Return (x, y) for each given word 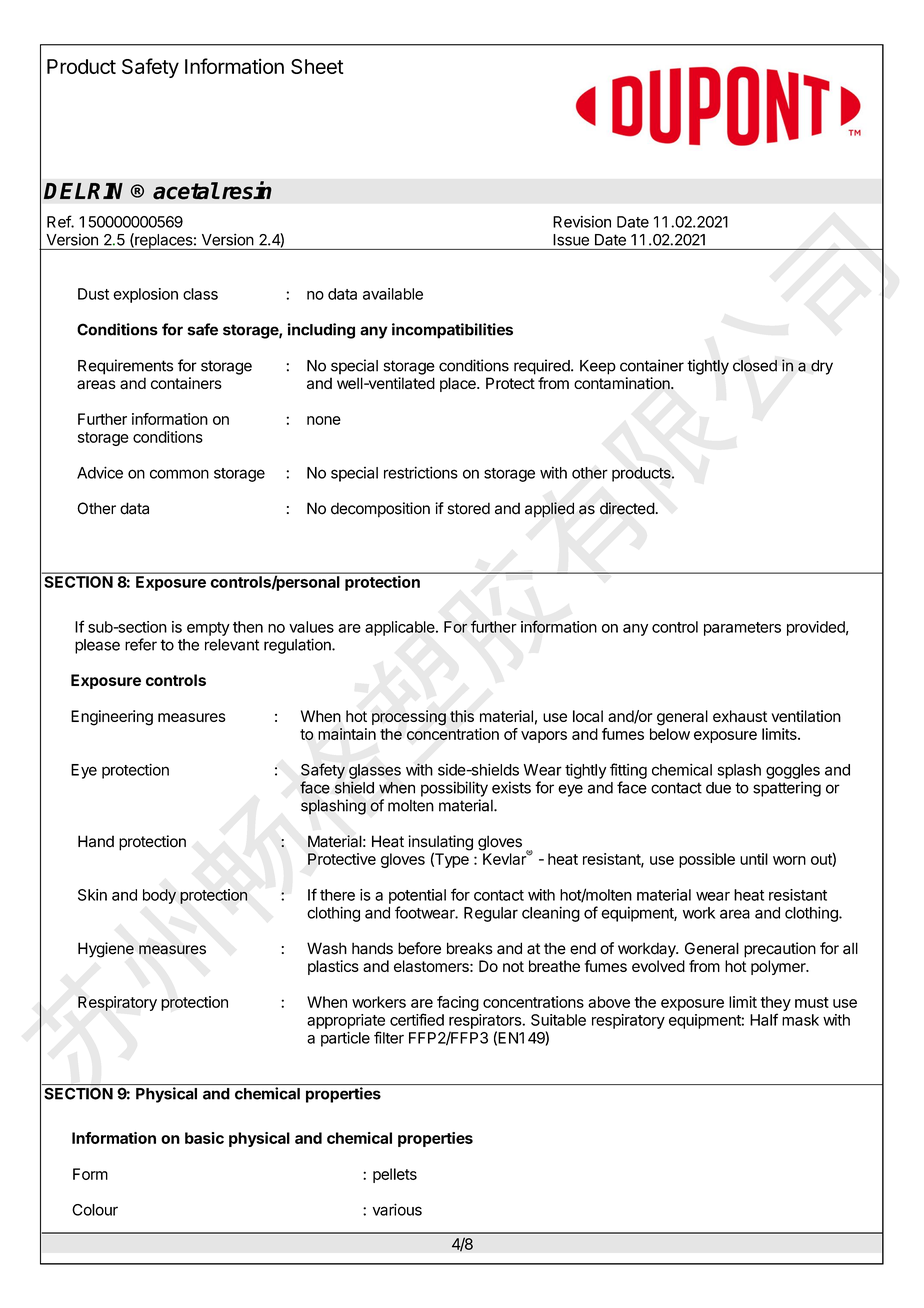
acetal (186, 191)
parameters (742, 629)
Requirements (125, 367)
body (159, 896)
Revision (582, 222)
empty (208, 629)
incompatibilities (452, 331)
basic (204, 1138)
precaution (780, 950)
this (462, 716)
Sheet (317, 66)
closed (755, 366)
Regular (491, 914)
